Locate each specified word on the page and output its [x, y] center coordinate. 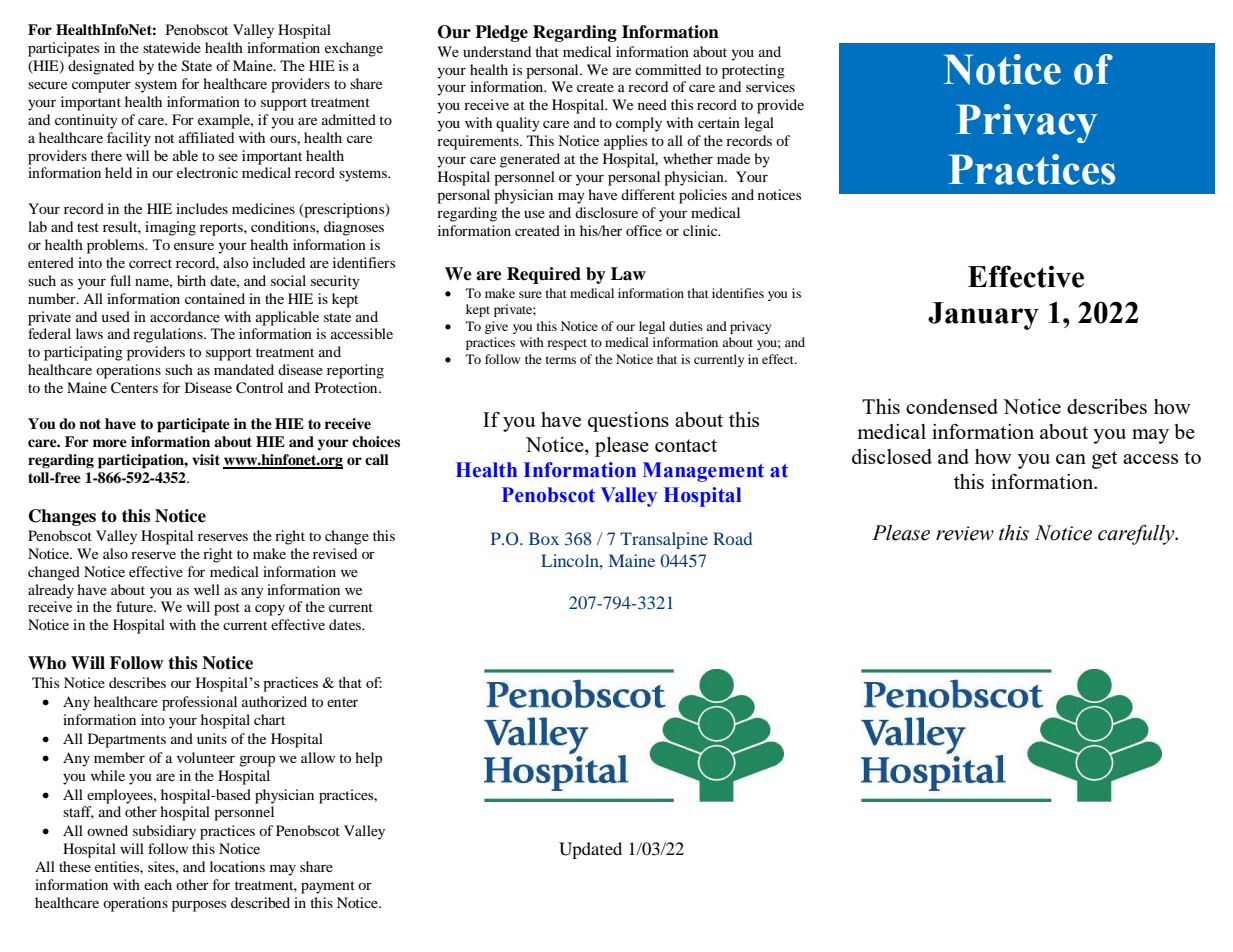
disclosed [892, 456]
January [983, 316]
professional [199, 703]
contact [686, 445]
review [965, 533]
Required [544, 275]
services [770, 86]
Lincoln [571, 560]
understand [497, 51]
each [158, 884]
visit [206, 459]
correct [150, 263]
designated [101, 67]
